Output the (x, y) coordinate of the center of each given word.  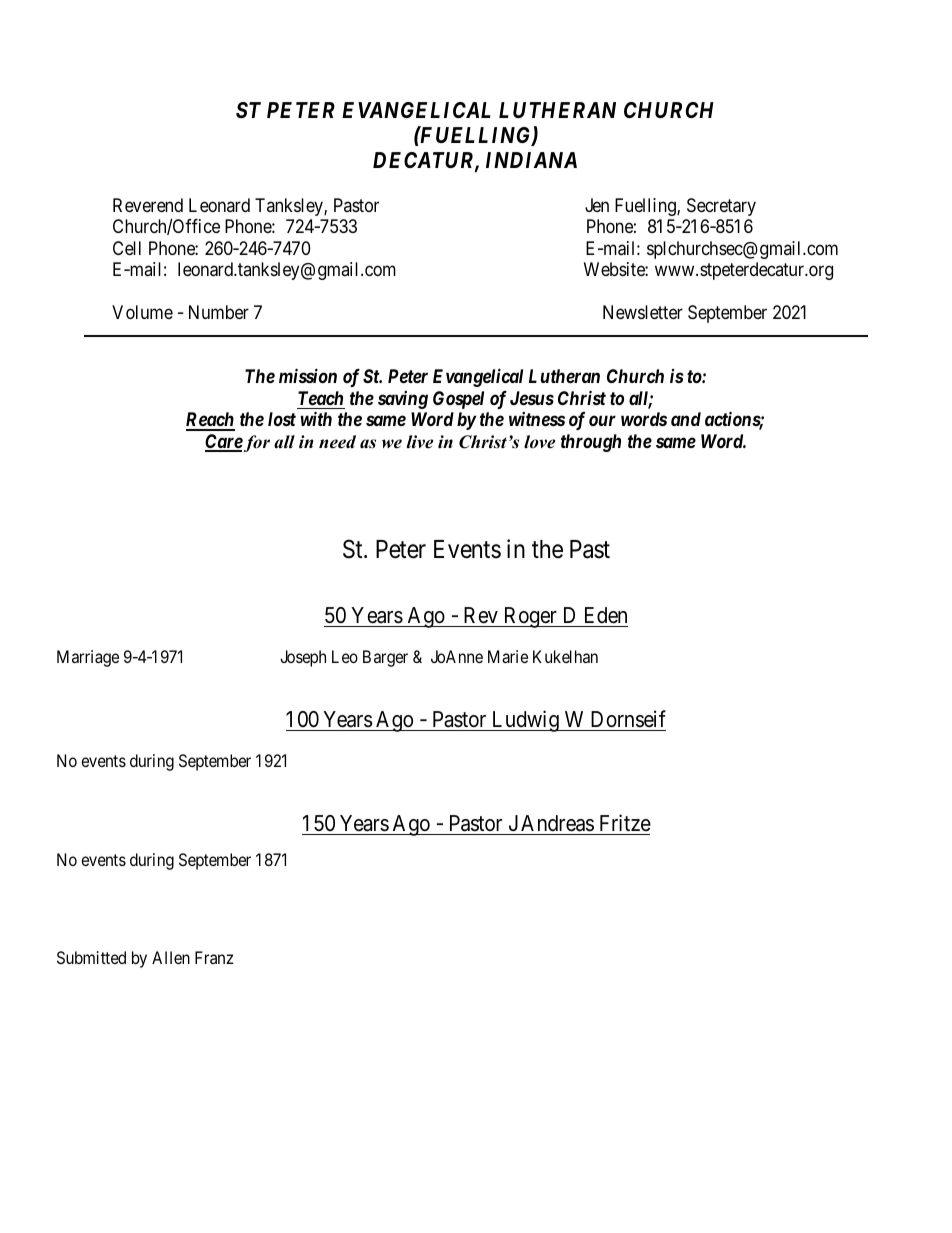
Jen (597, 205)
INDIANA (531, 160)
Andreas (557, 823)
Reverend (148, 205)
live (420, 442)
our (602, 421)
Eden (606, 615)
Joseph (303, 658)
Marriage (88, 658)
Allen (171, 957)
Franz (214, 957)
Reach (210, 421)
